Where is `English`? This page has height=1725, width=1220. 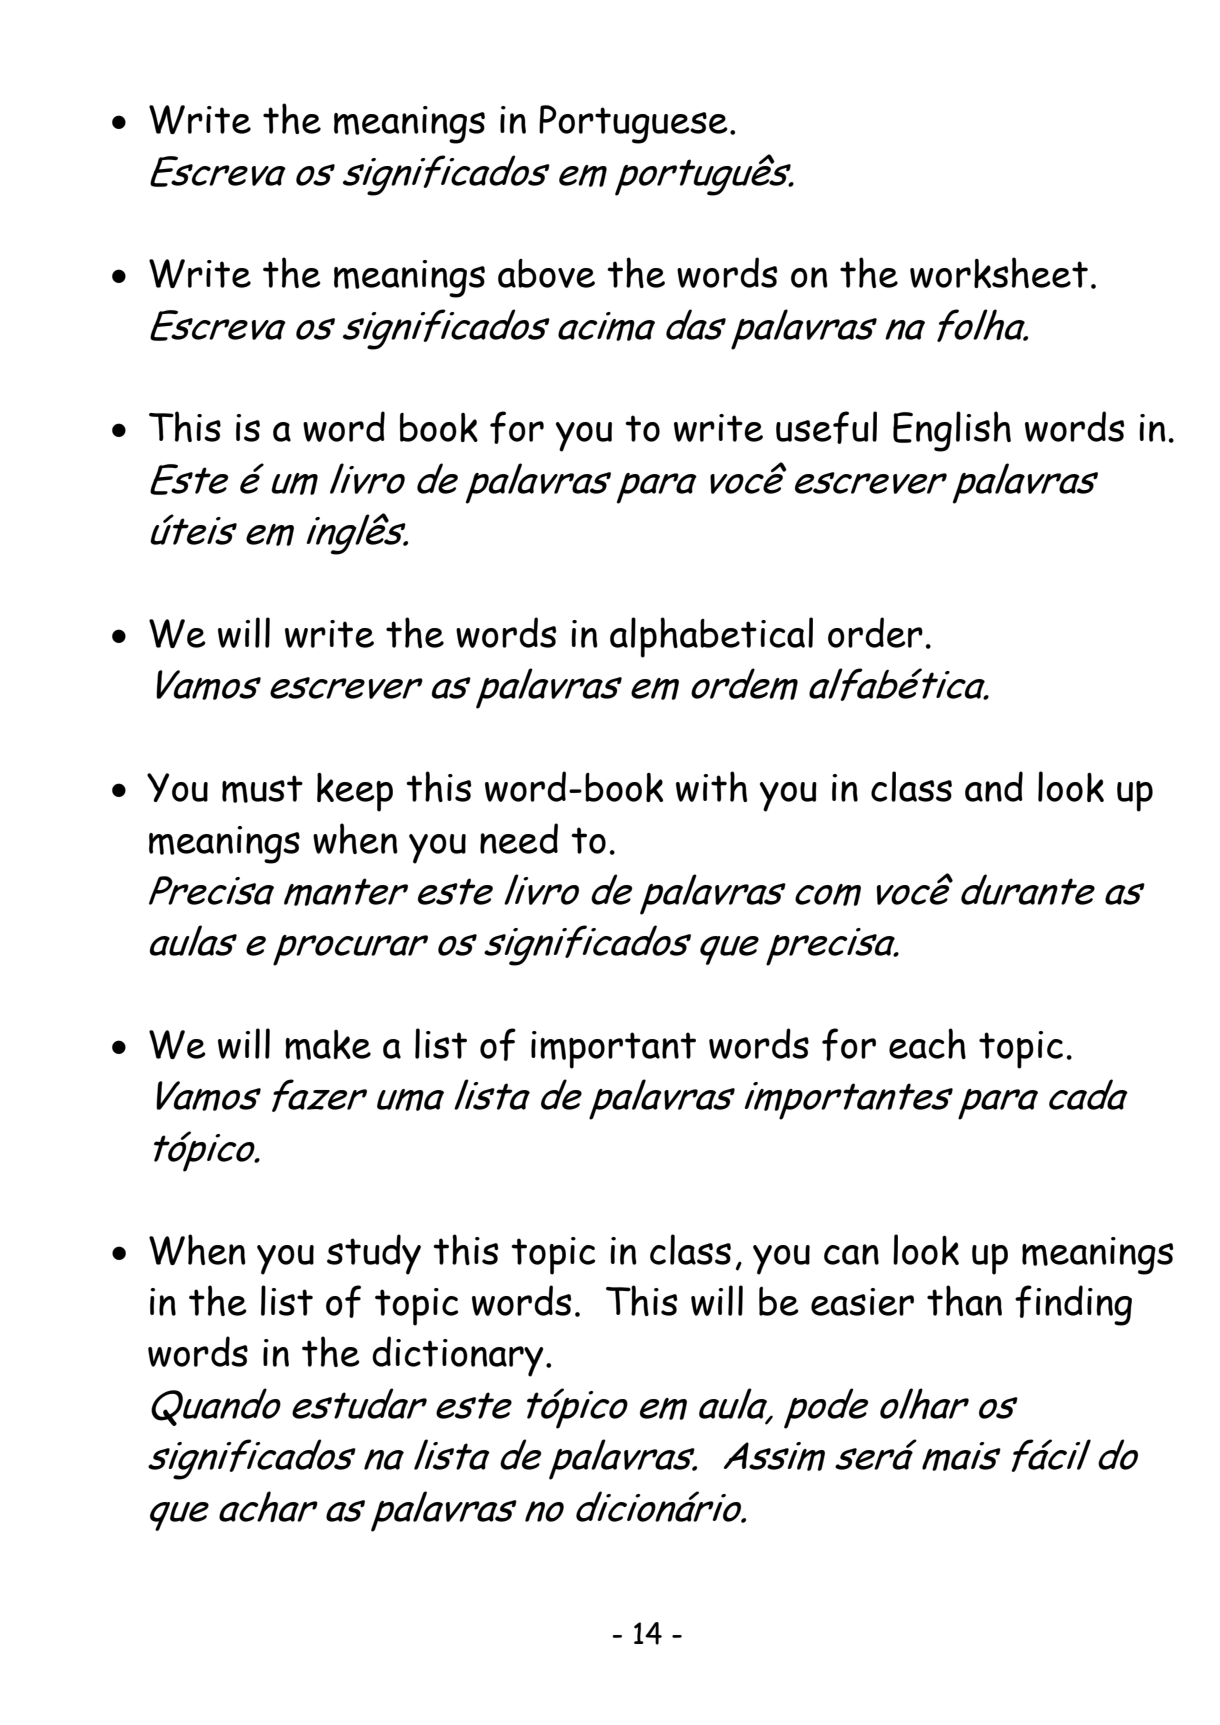
English is located at coordinates (952, 431).
